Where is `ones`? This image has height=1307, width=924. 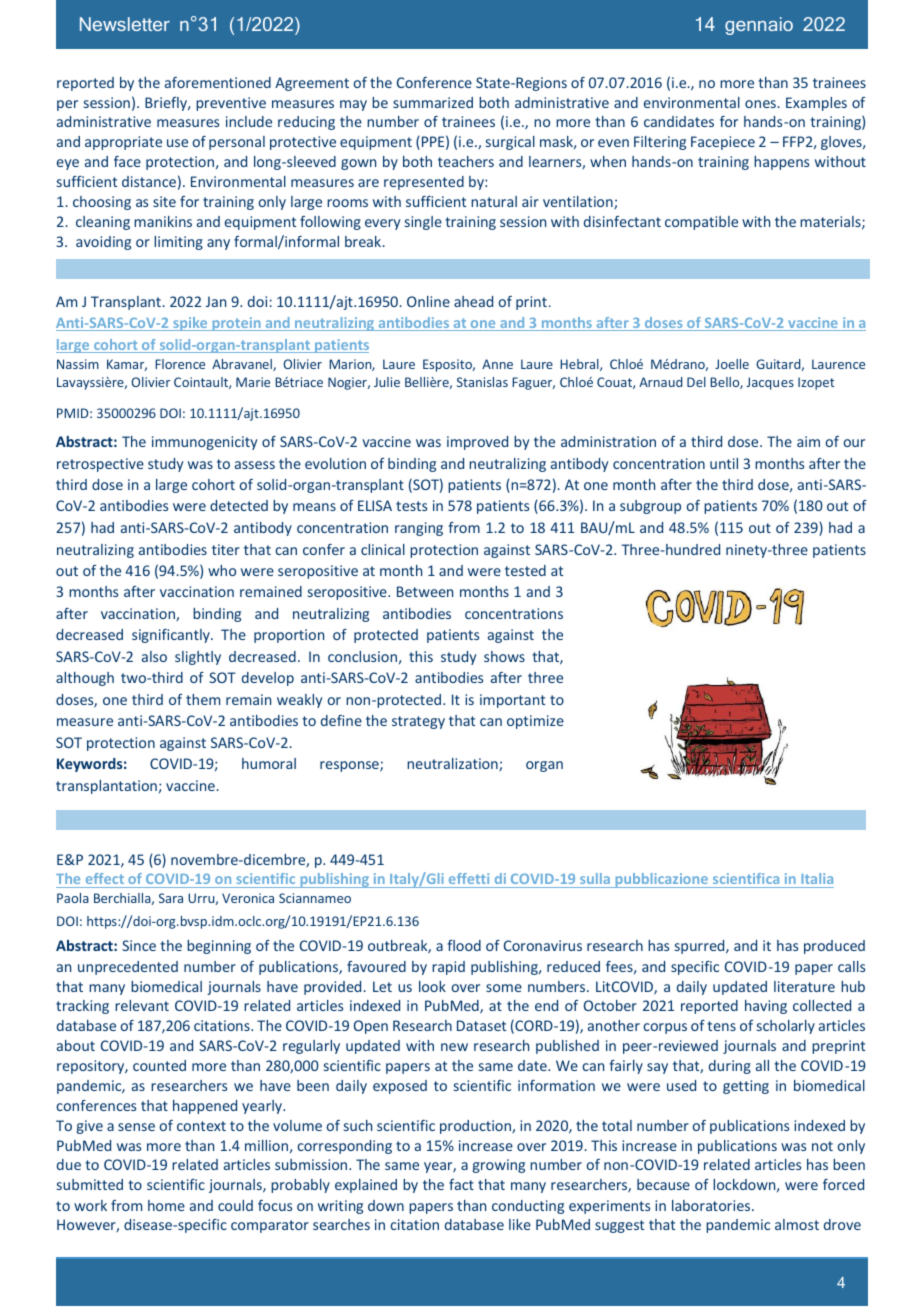 ones is located at coordinates (760, 104).
